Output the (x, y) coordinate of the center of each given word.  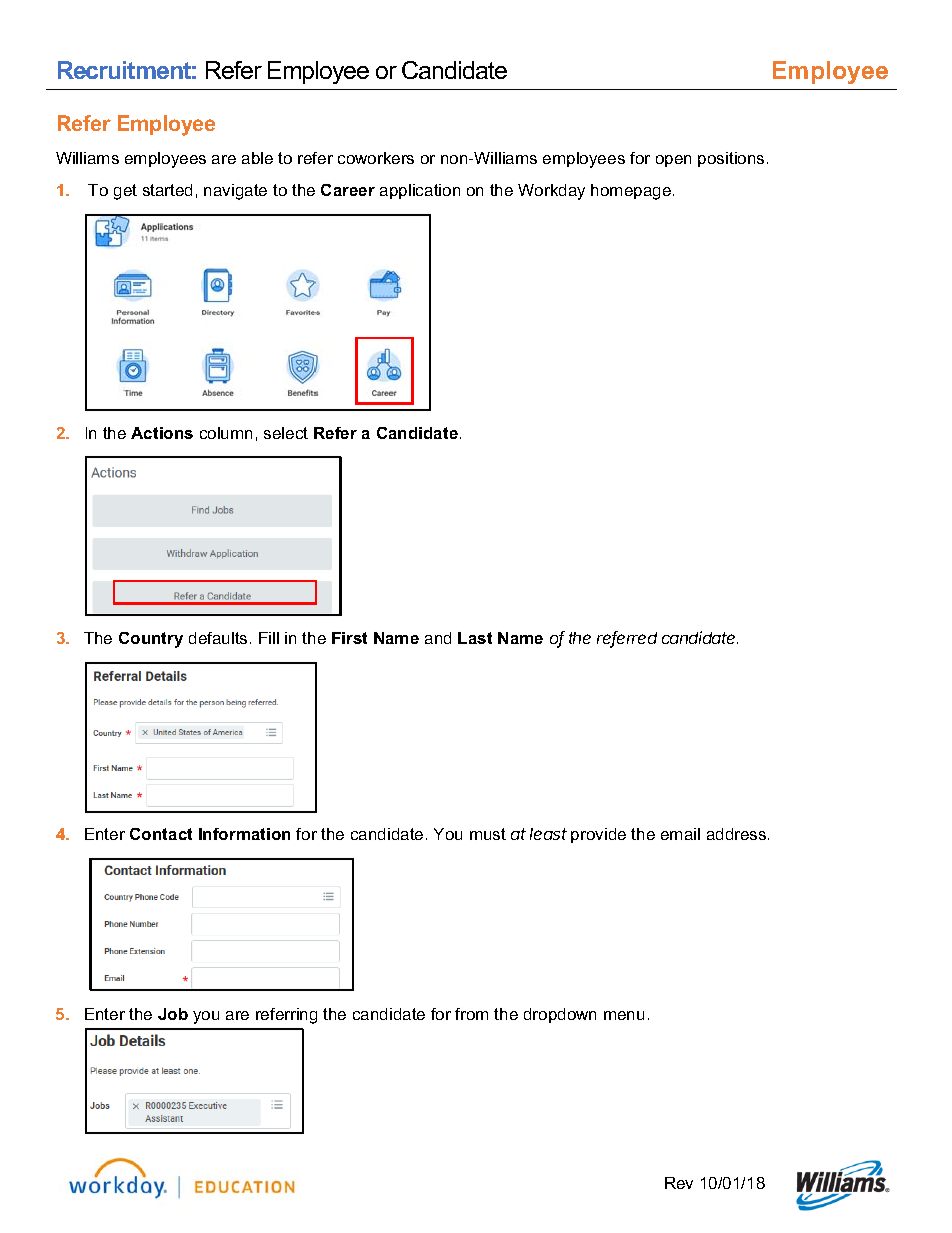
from (471, 1014)
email (680, 834)
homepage (632, 192)
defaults (218, 638)
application (420, 191)
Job (173, 1014)
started (167, 190)
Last (475, 638)
